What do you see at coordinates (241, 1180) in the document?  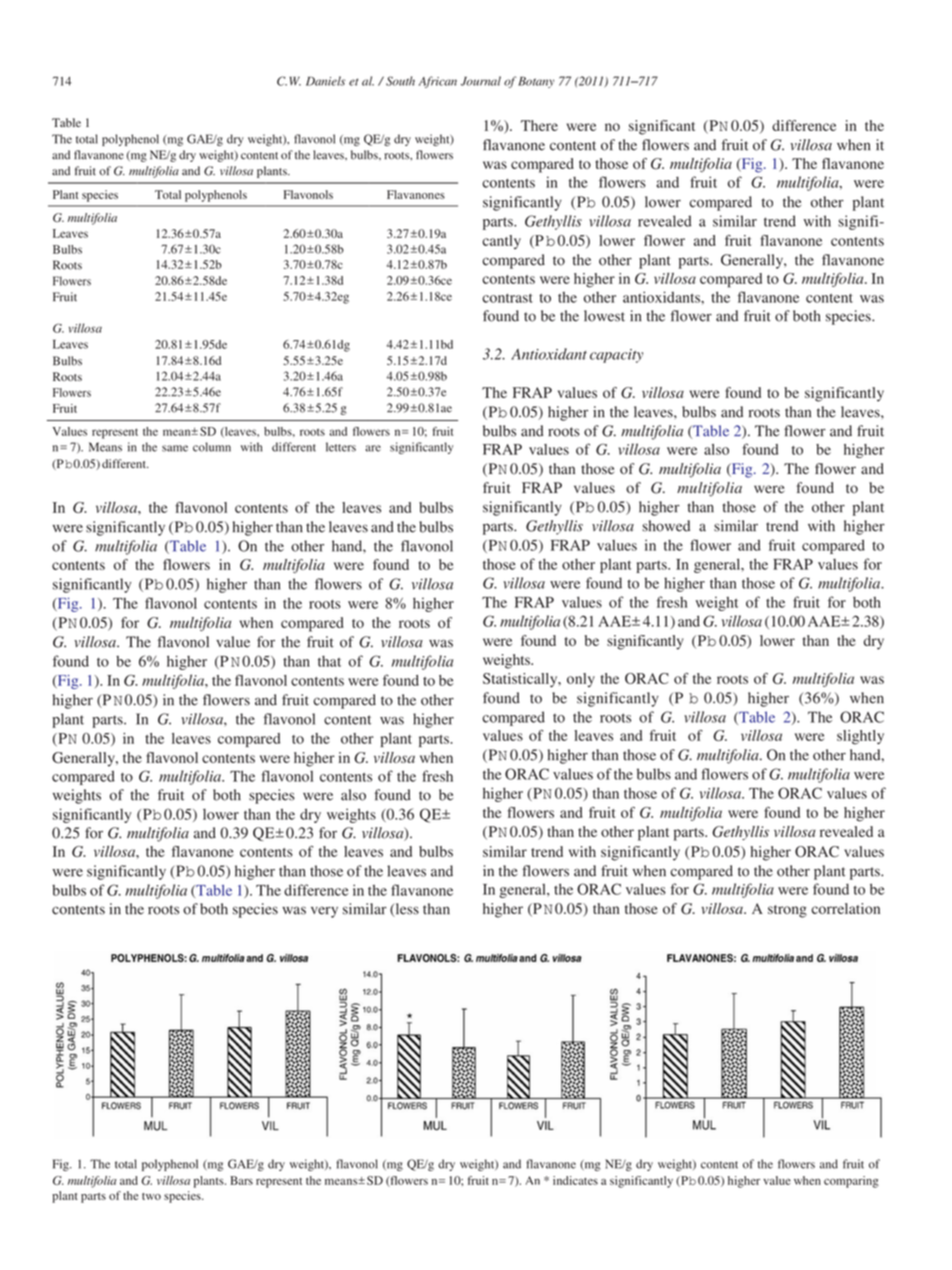 I see `Bars` at bounding box center [241, 1180].
